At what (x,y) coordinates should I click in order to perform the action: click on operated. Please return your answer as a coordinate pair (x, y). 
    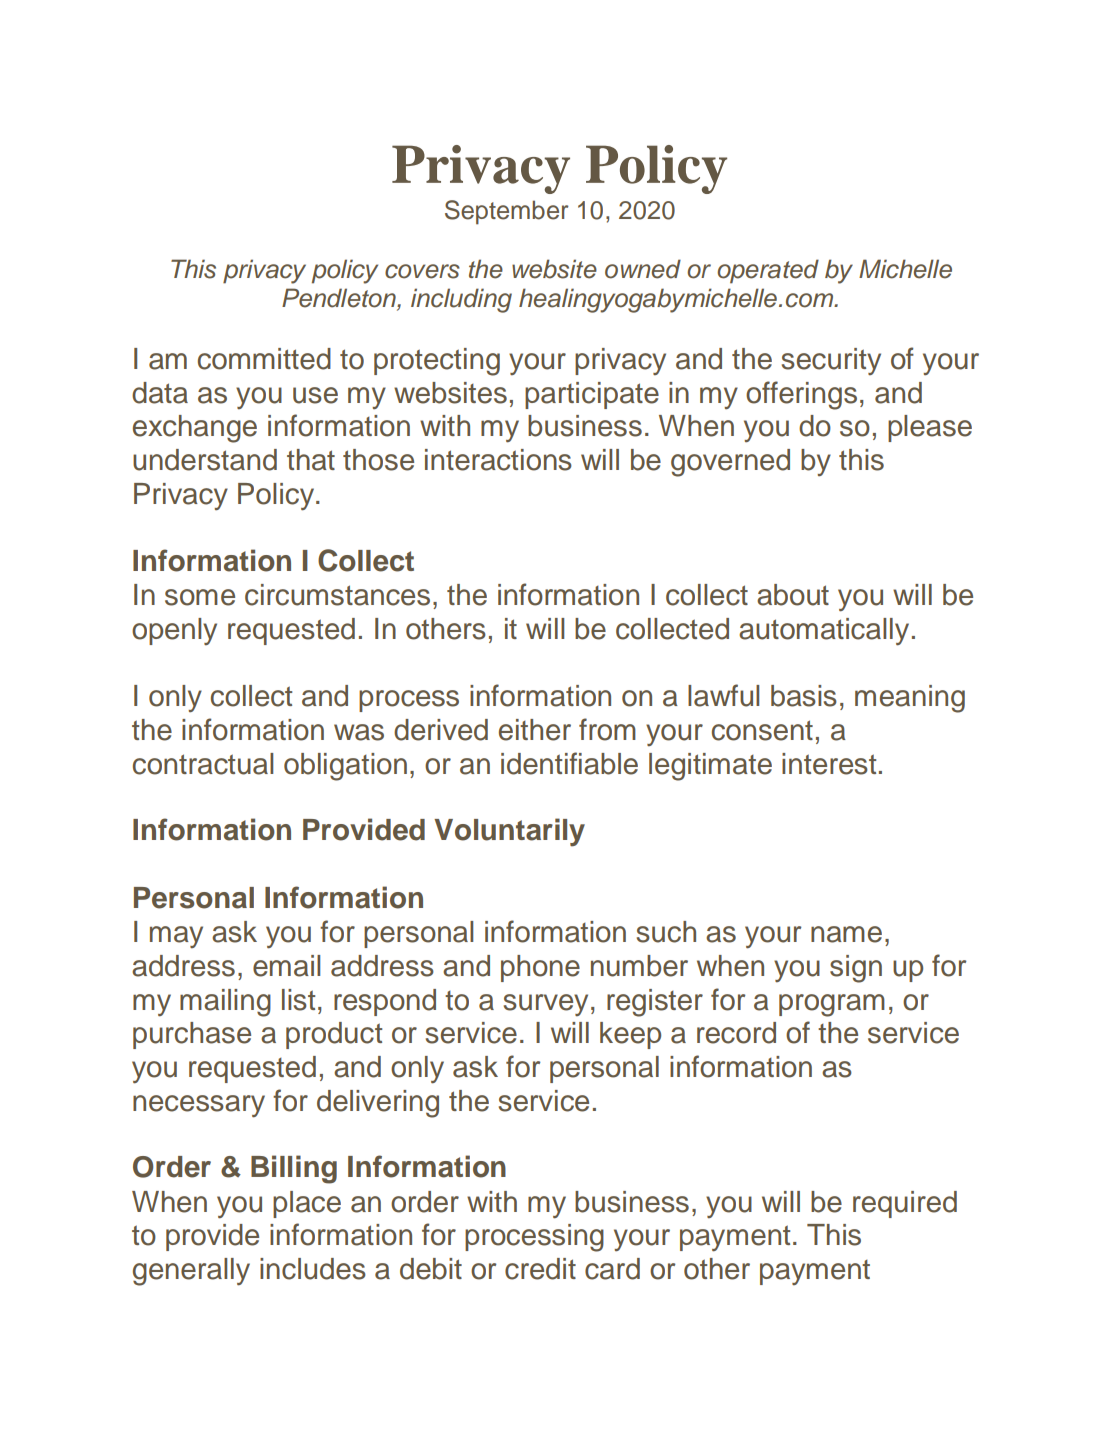
    Looking at the image, I should click on (768, 271).
